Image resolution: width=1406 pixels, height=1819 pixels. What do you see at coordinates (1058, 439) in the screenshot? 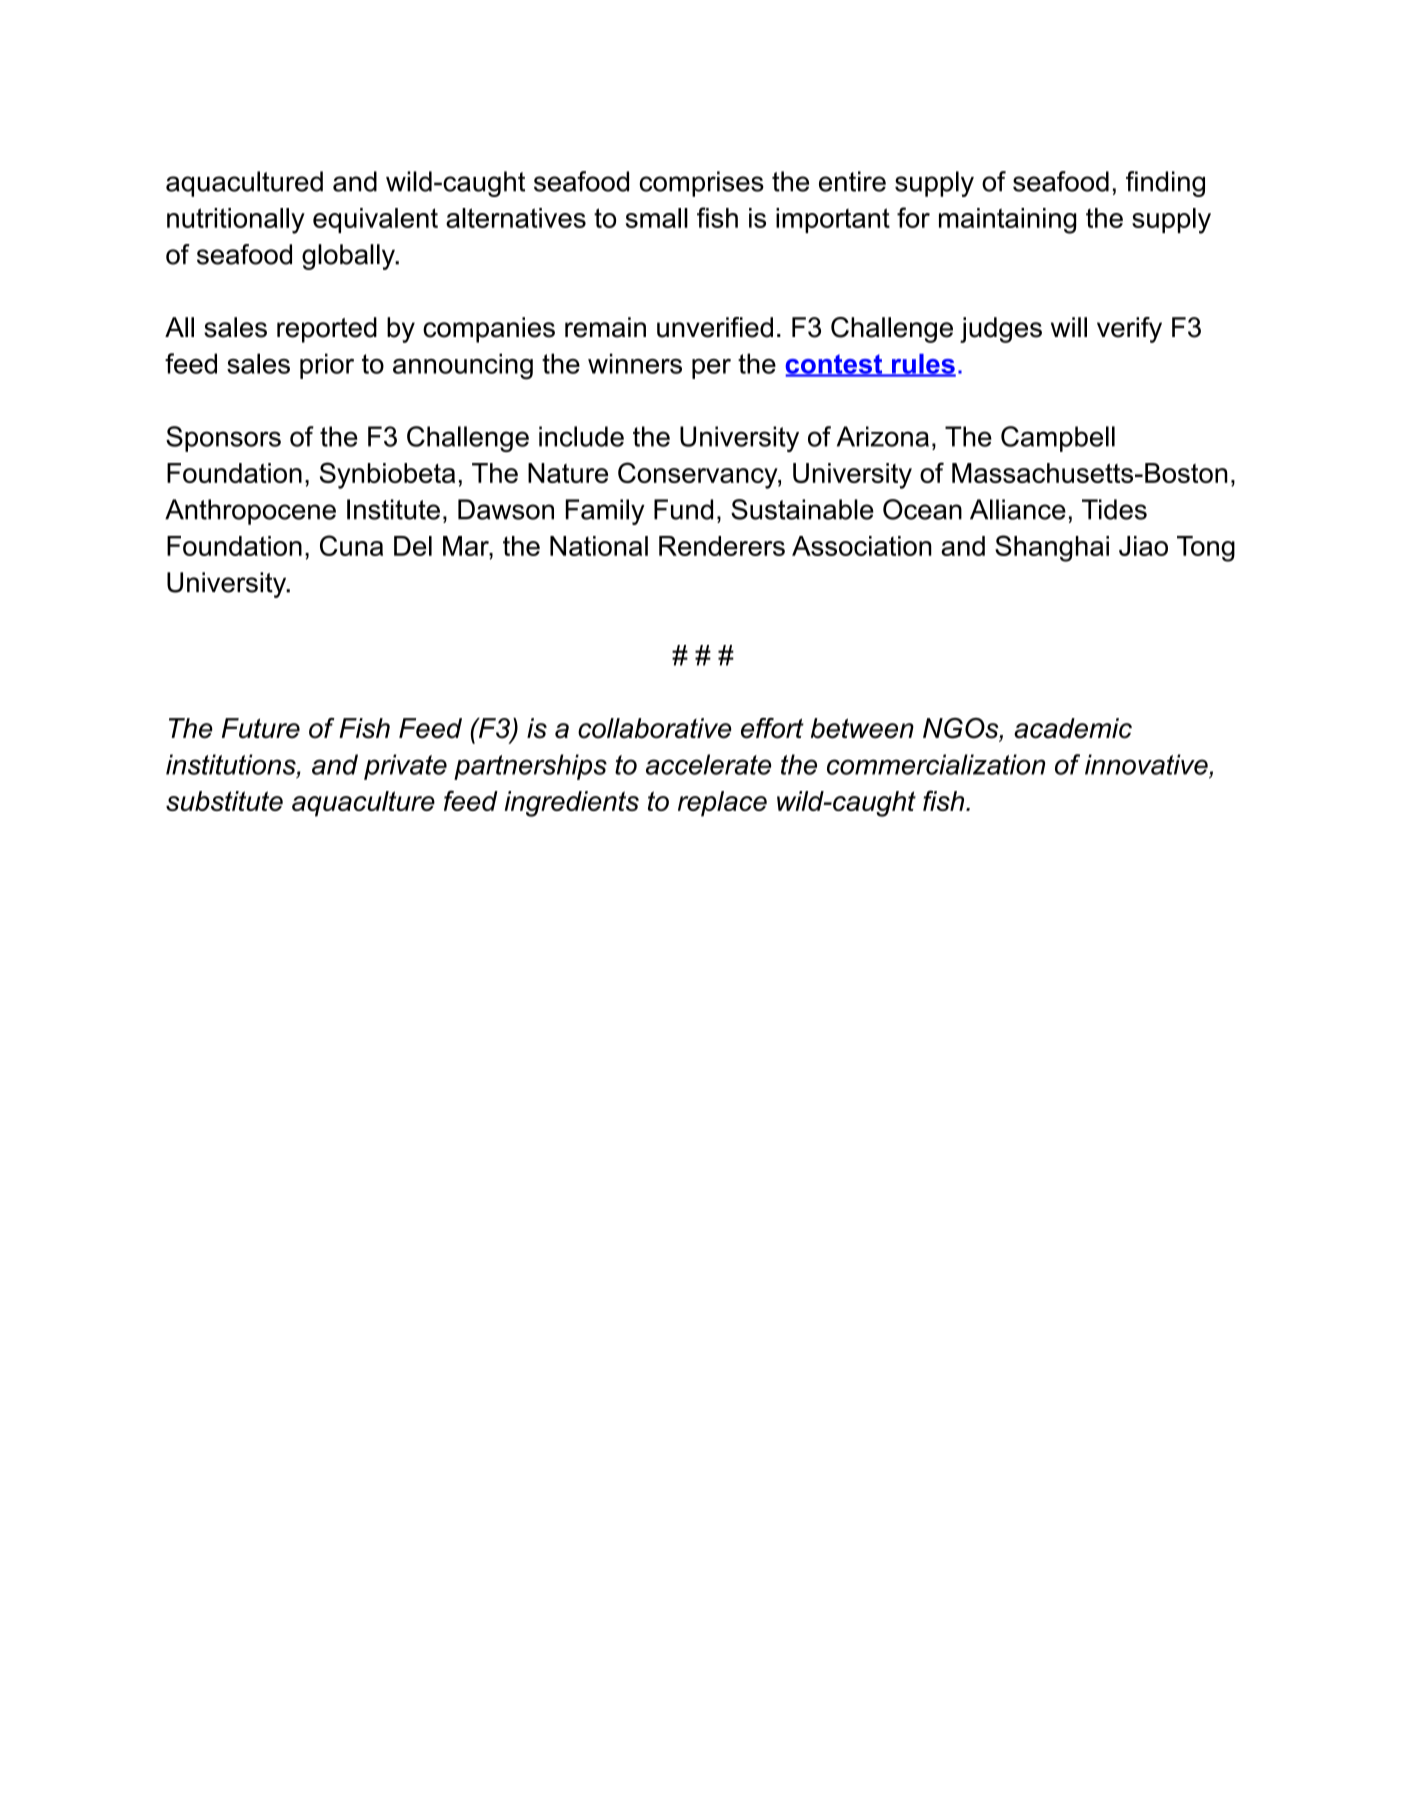
I see `Campbell` at bounding box center [1058, 439].
